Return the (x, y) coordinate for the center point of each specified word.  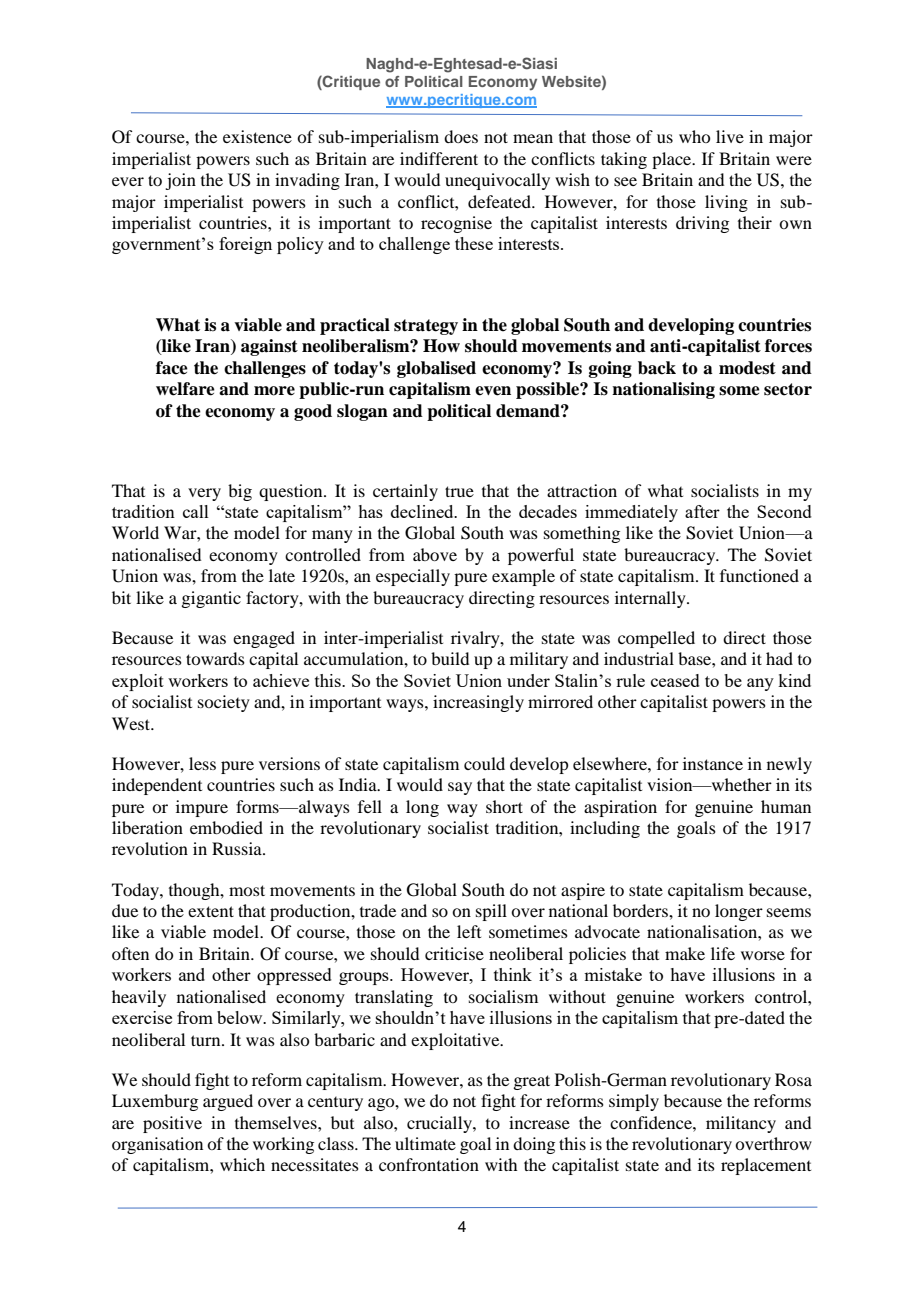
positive (172, 1124)
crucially (440, 1124)
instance (713, 763)
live (730, 136)
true (459, 491)
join (180, 181)
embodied (226, 827)
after (702, 511)
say (460, 788)
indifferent (439, 158)
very (204, 494)
